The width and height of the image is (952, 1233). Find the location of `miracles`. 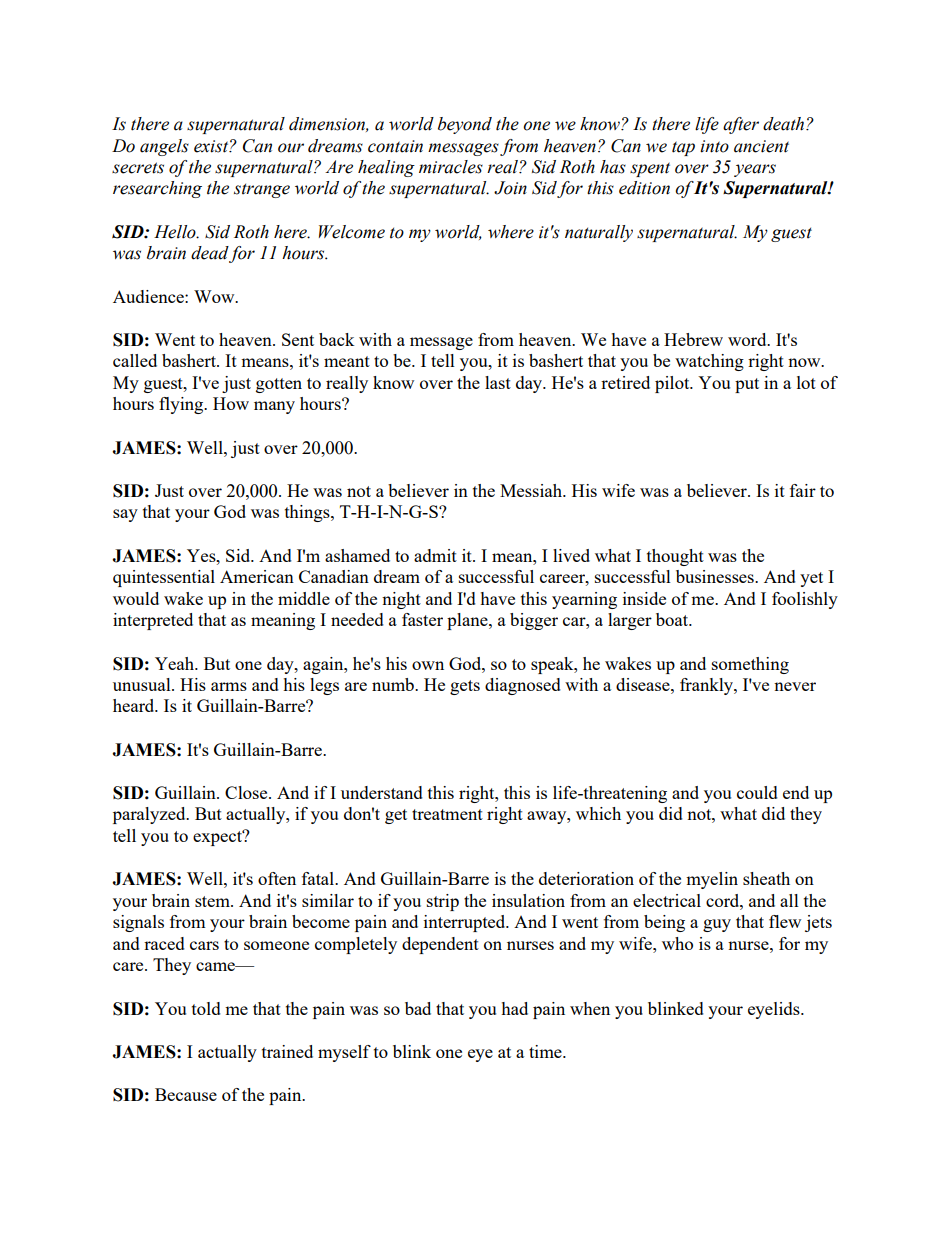

miracles is located at coordinates (451, 167).
